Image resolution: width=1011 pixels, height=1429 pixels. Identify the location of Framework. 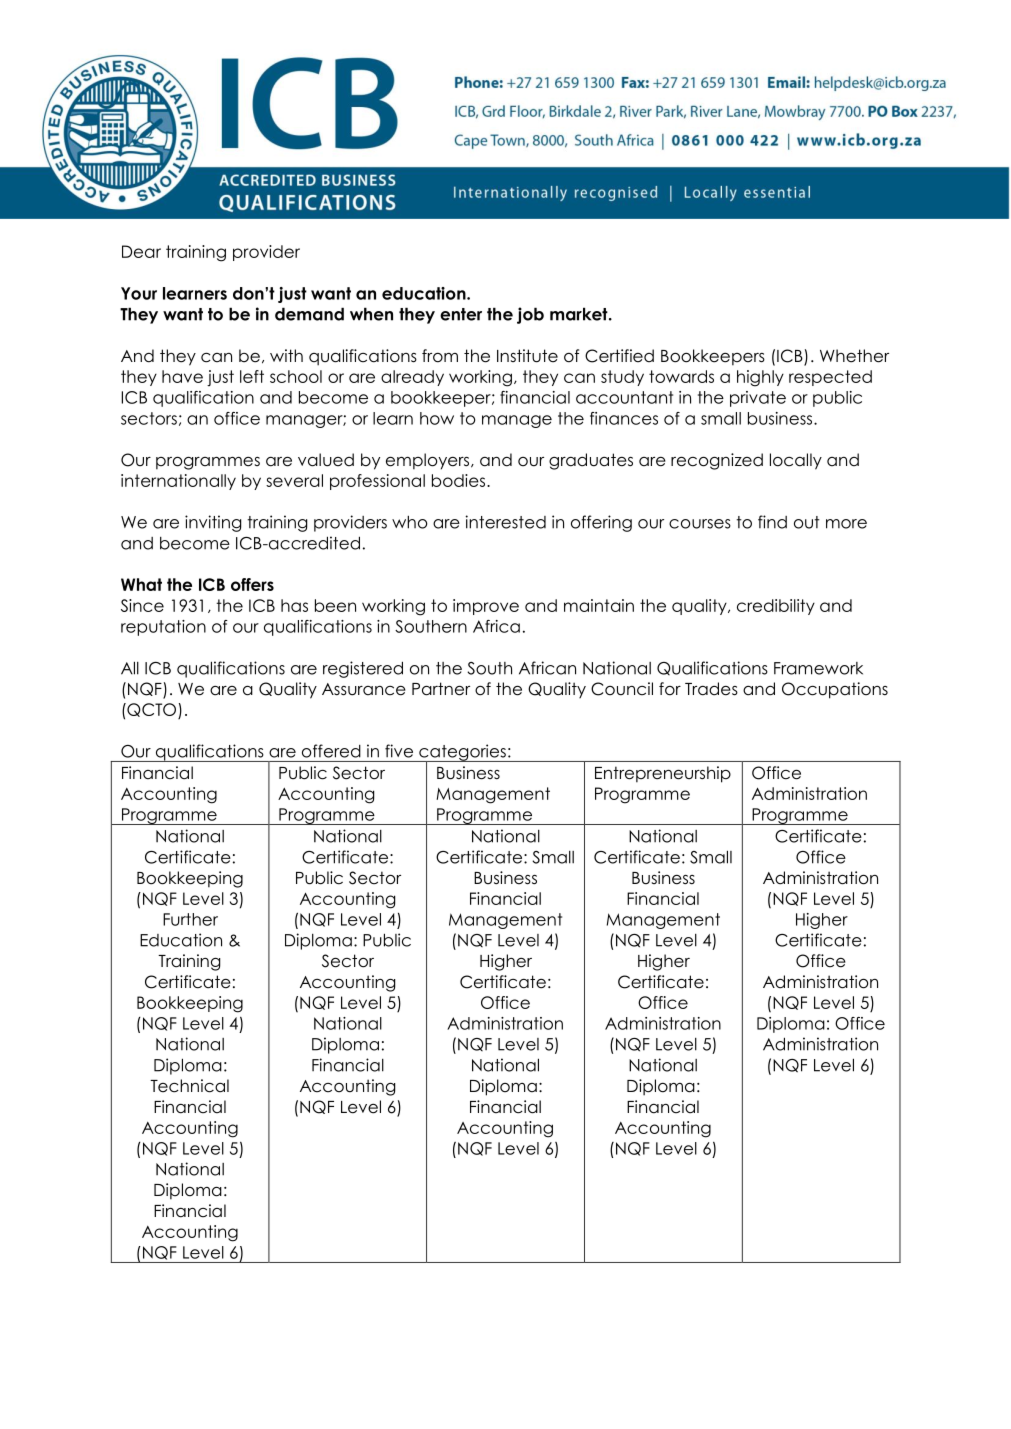
(818, 668).
